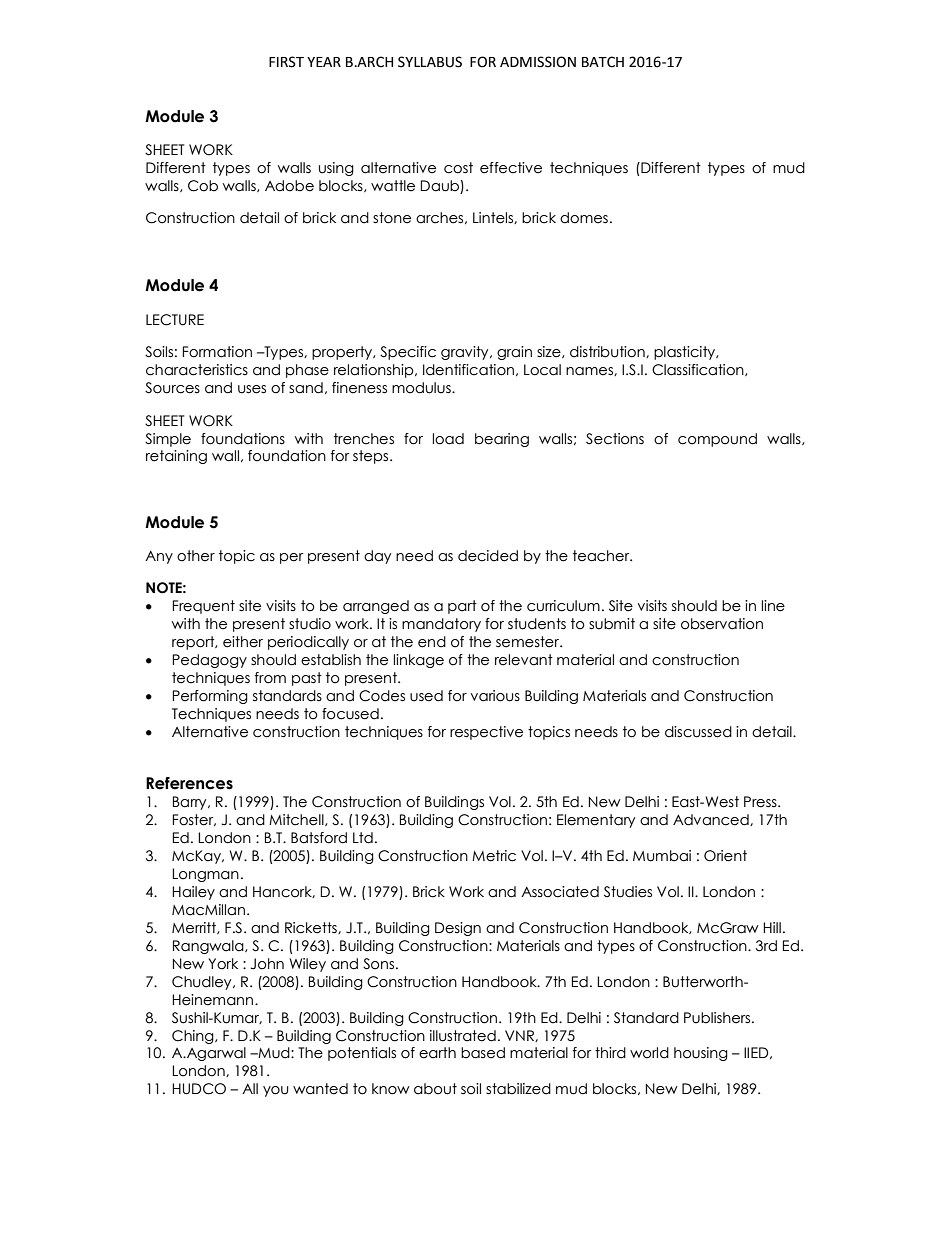 The width and height of the document is (952, 1233). I want to click on Barry, so click(191, 803).
